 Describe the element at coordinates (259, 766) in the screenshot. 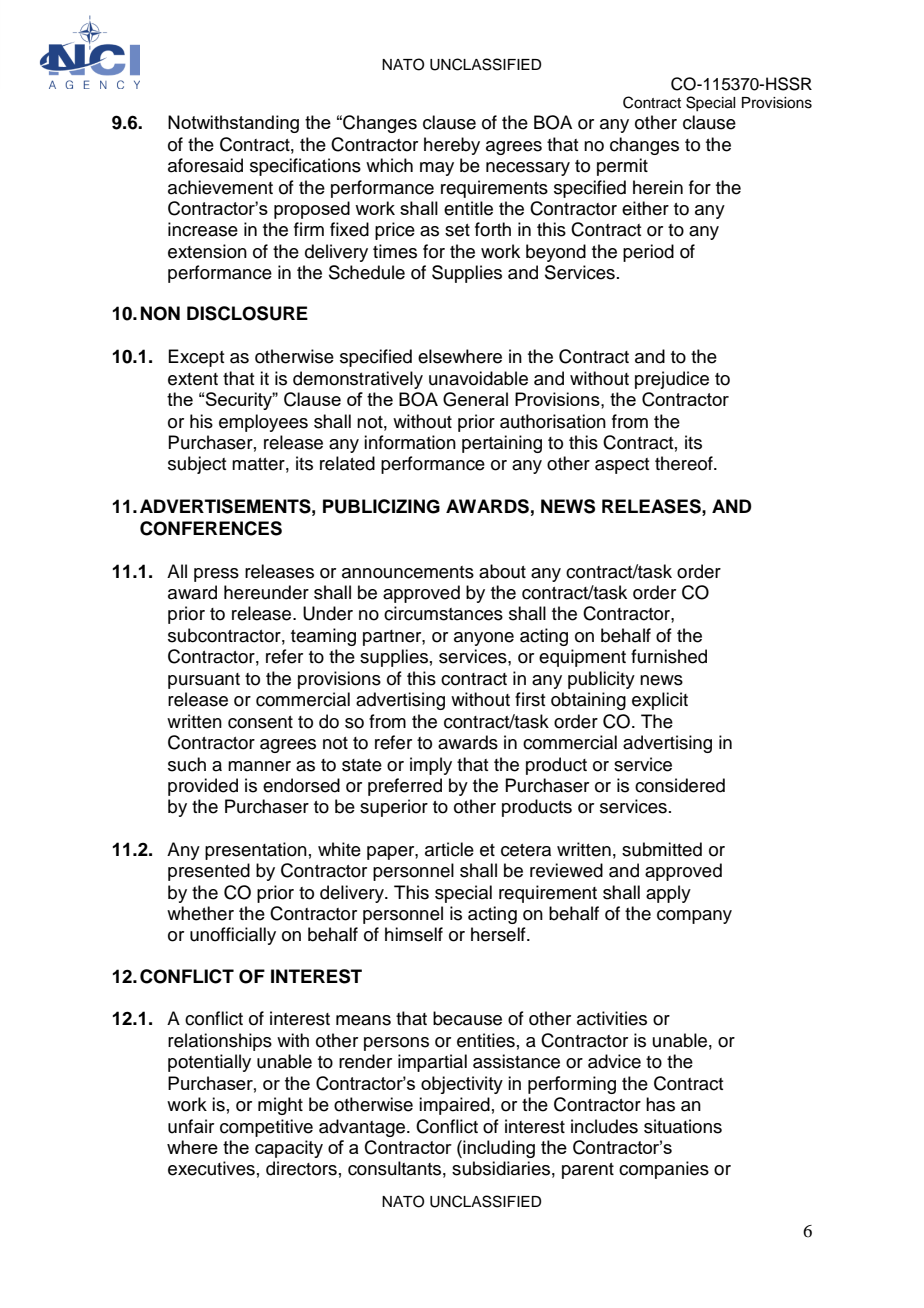

I see `manner` at that location.
